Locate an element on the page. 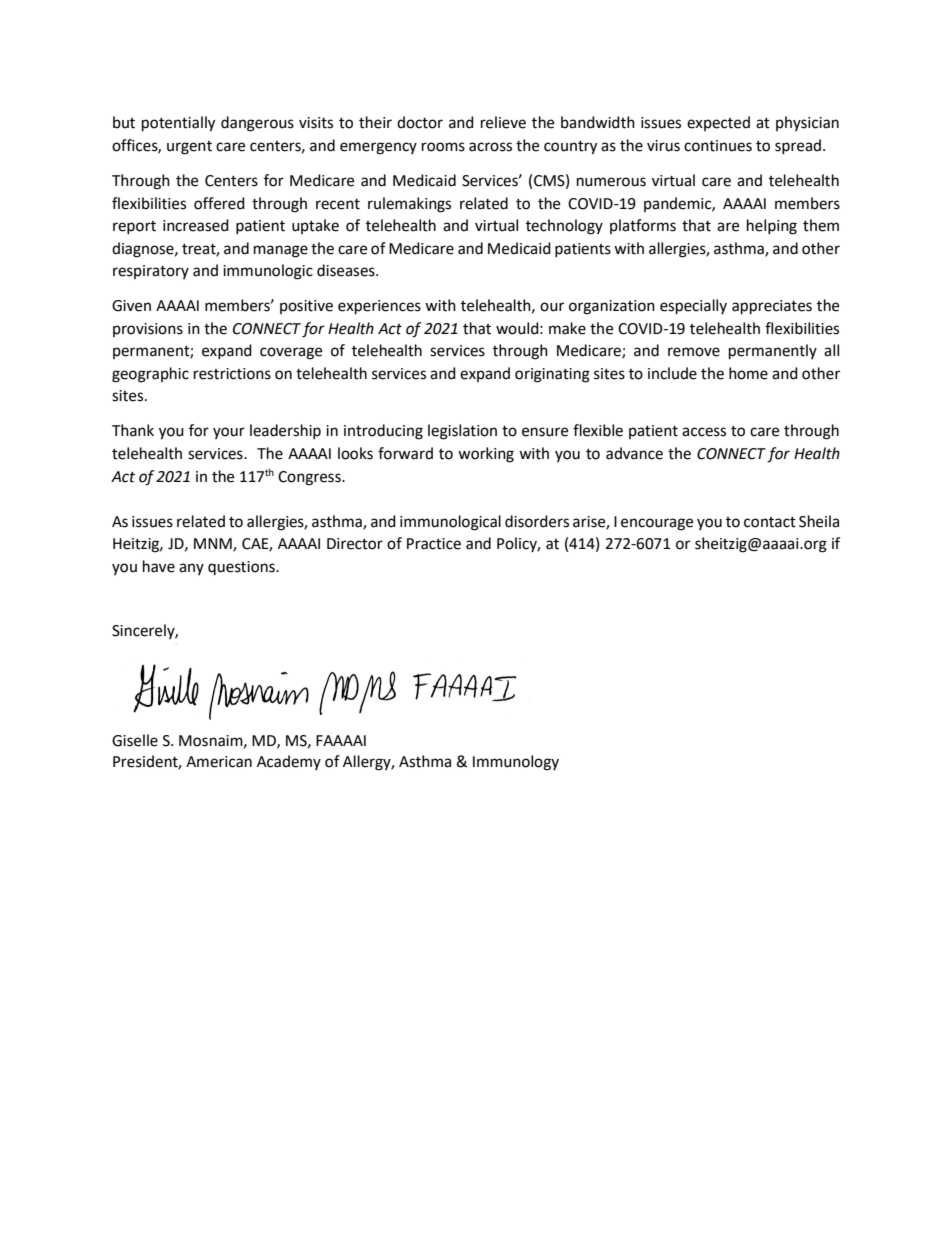 The image size is (952, 1233). appreciates is located at coordinates (772, 307).
